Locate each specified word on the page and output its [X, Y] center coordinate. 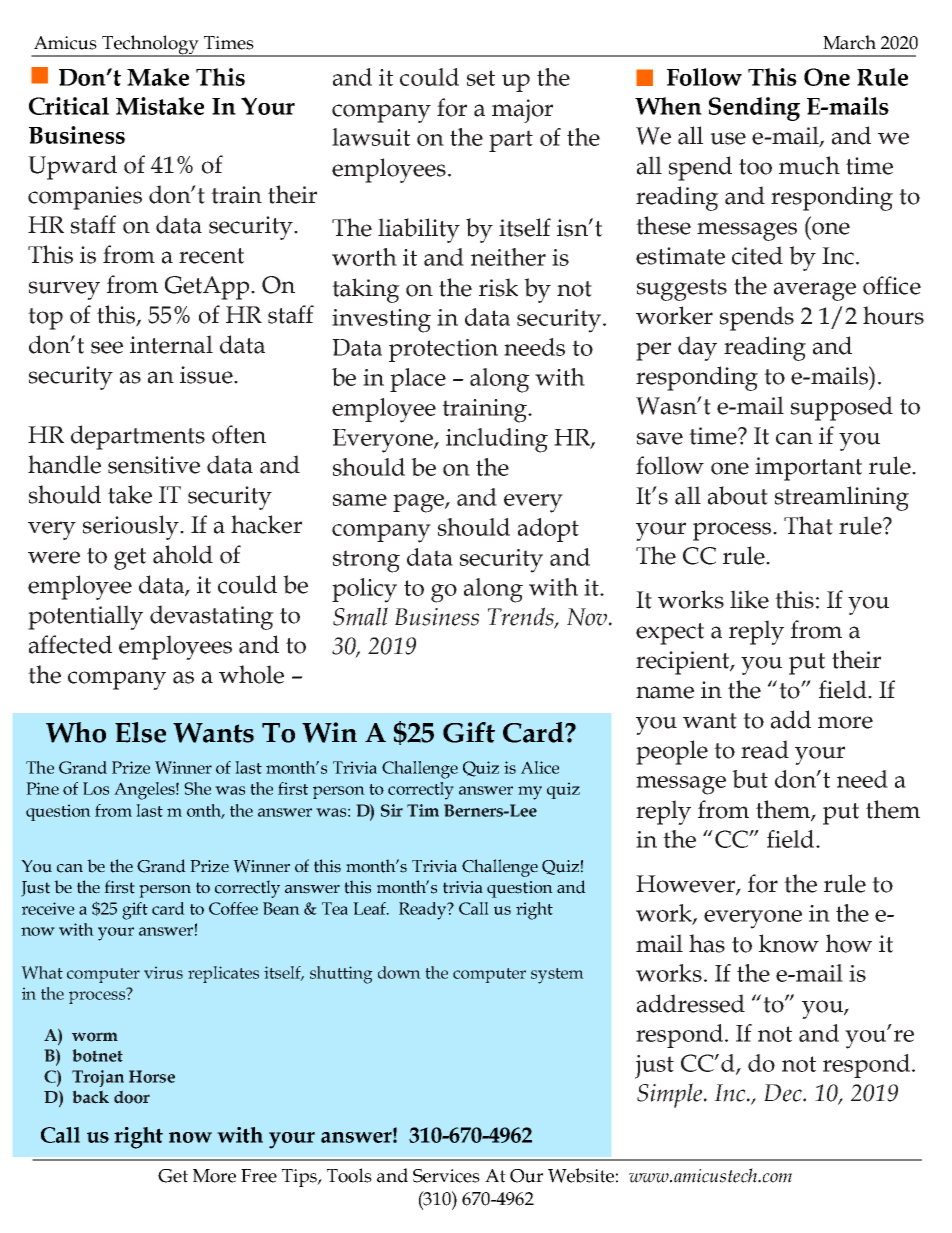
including [497, 440]
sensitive [154, 465]
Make [158, 77]
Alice [540, 767]
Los [96, 788]
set [481, 78]
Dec [784, 1093]
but [750, 779]
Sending [754, 109]
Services [446, 1176]
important [808, 469]
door [132, 1097]
